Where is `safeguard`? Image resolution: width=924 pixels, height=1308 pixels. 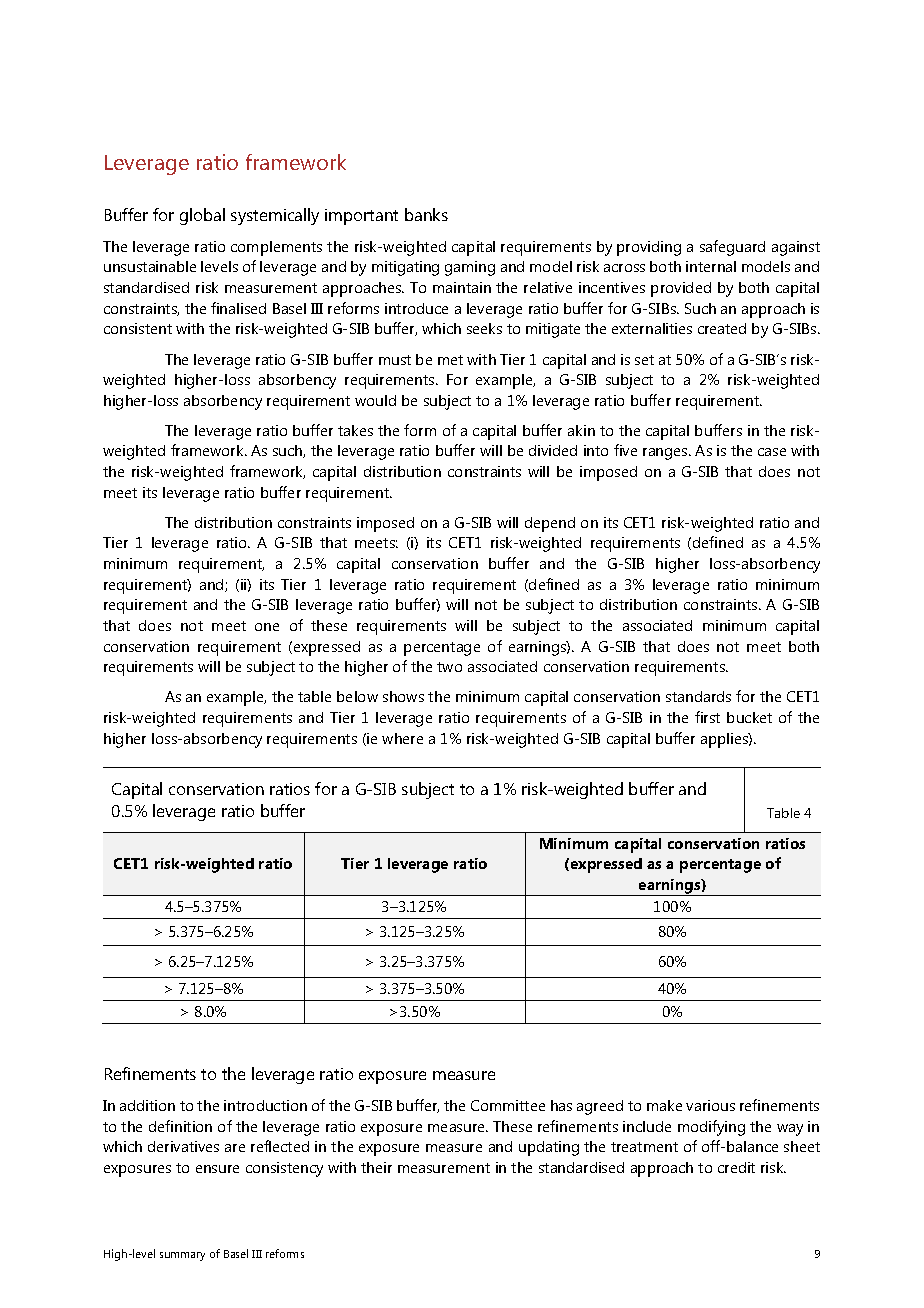 safeguard is located at coordinates (732, 248).
